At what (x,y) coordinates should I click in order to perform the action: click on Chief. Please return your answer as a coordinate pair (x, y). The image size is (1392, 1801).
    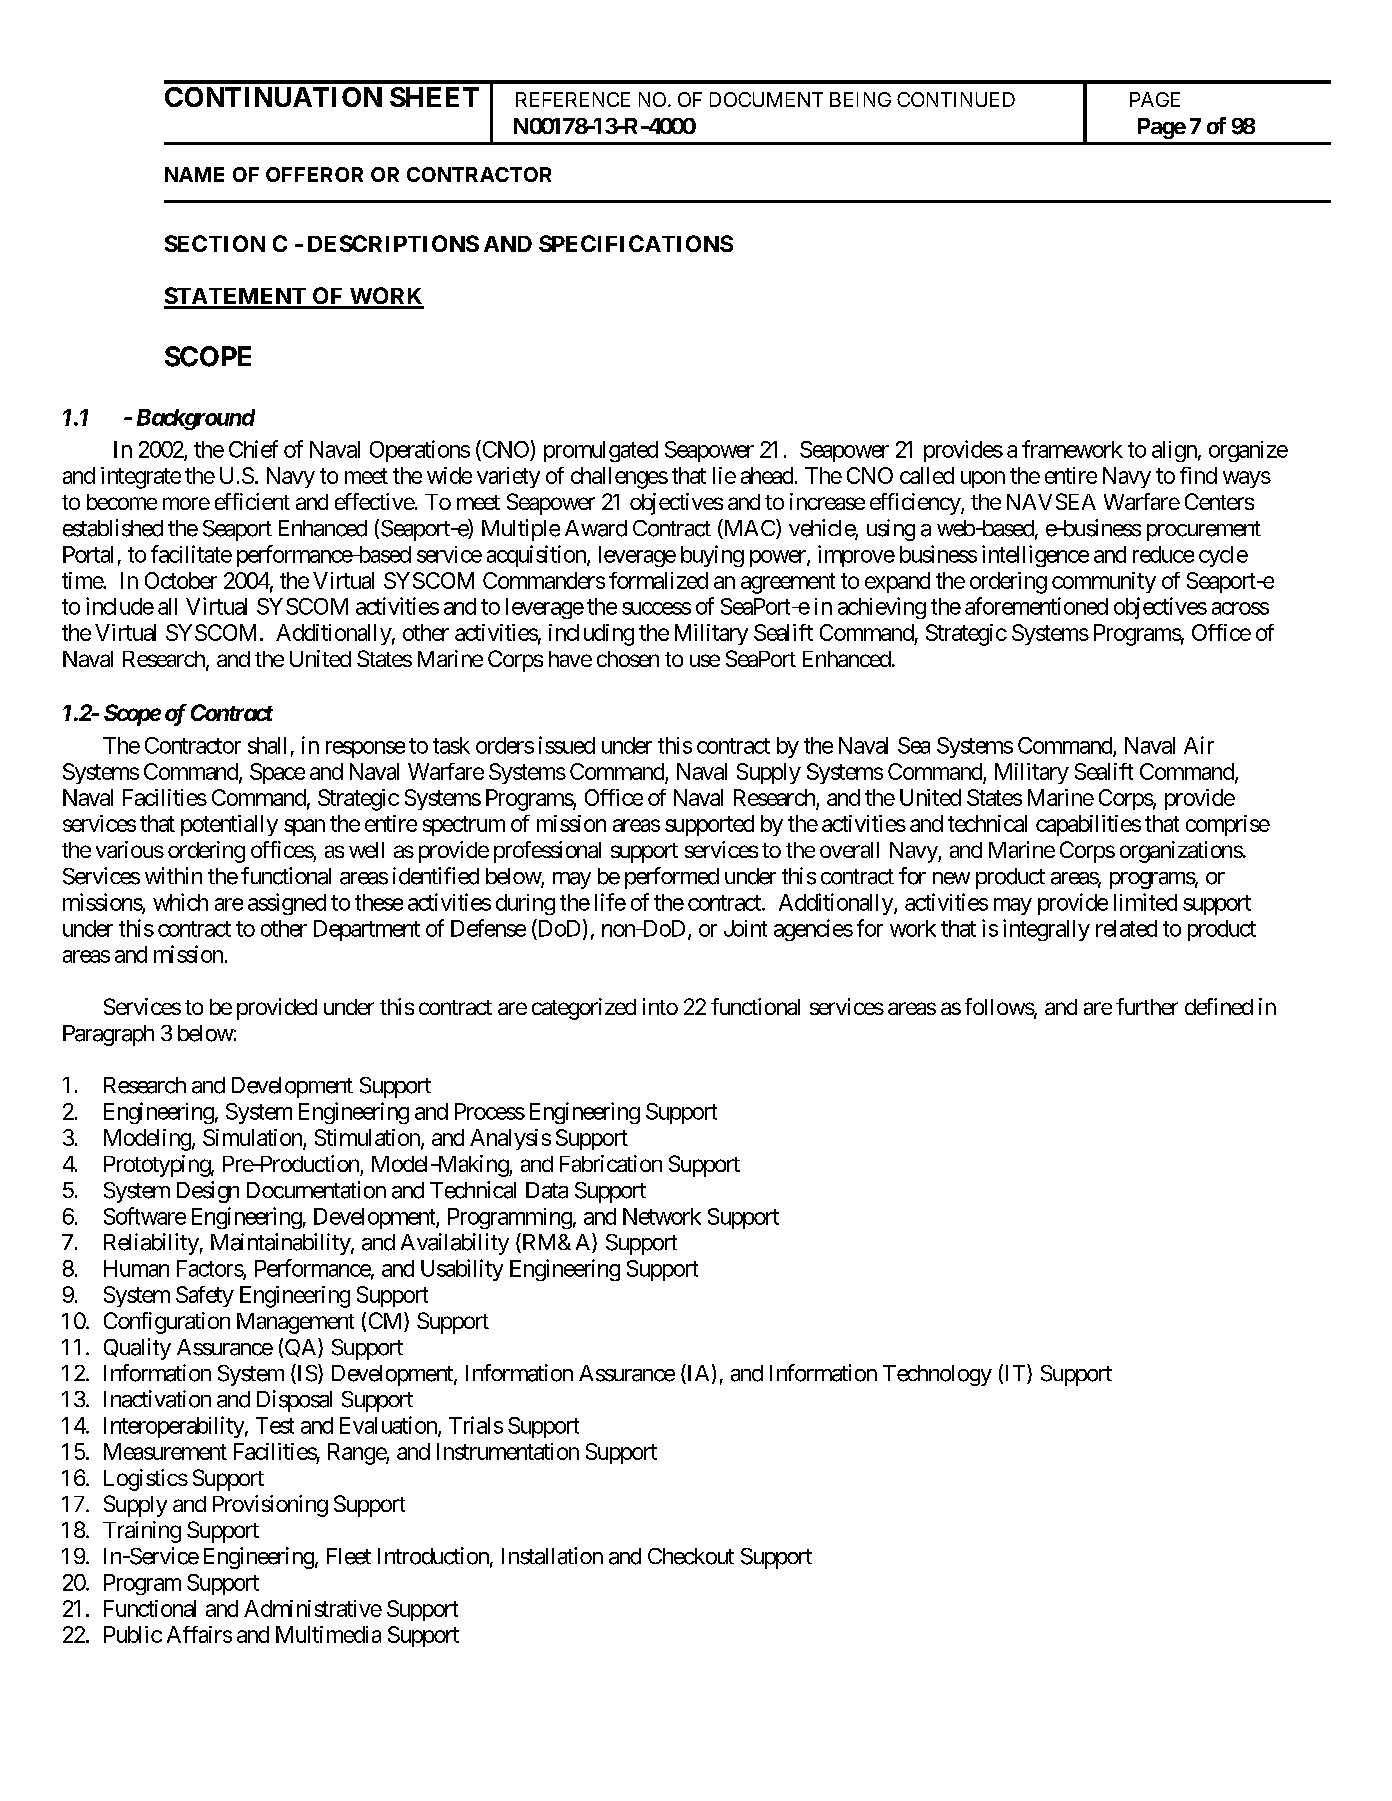
    Looking at the image, I should click on (253, 449).
